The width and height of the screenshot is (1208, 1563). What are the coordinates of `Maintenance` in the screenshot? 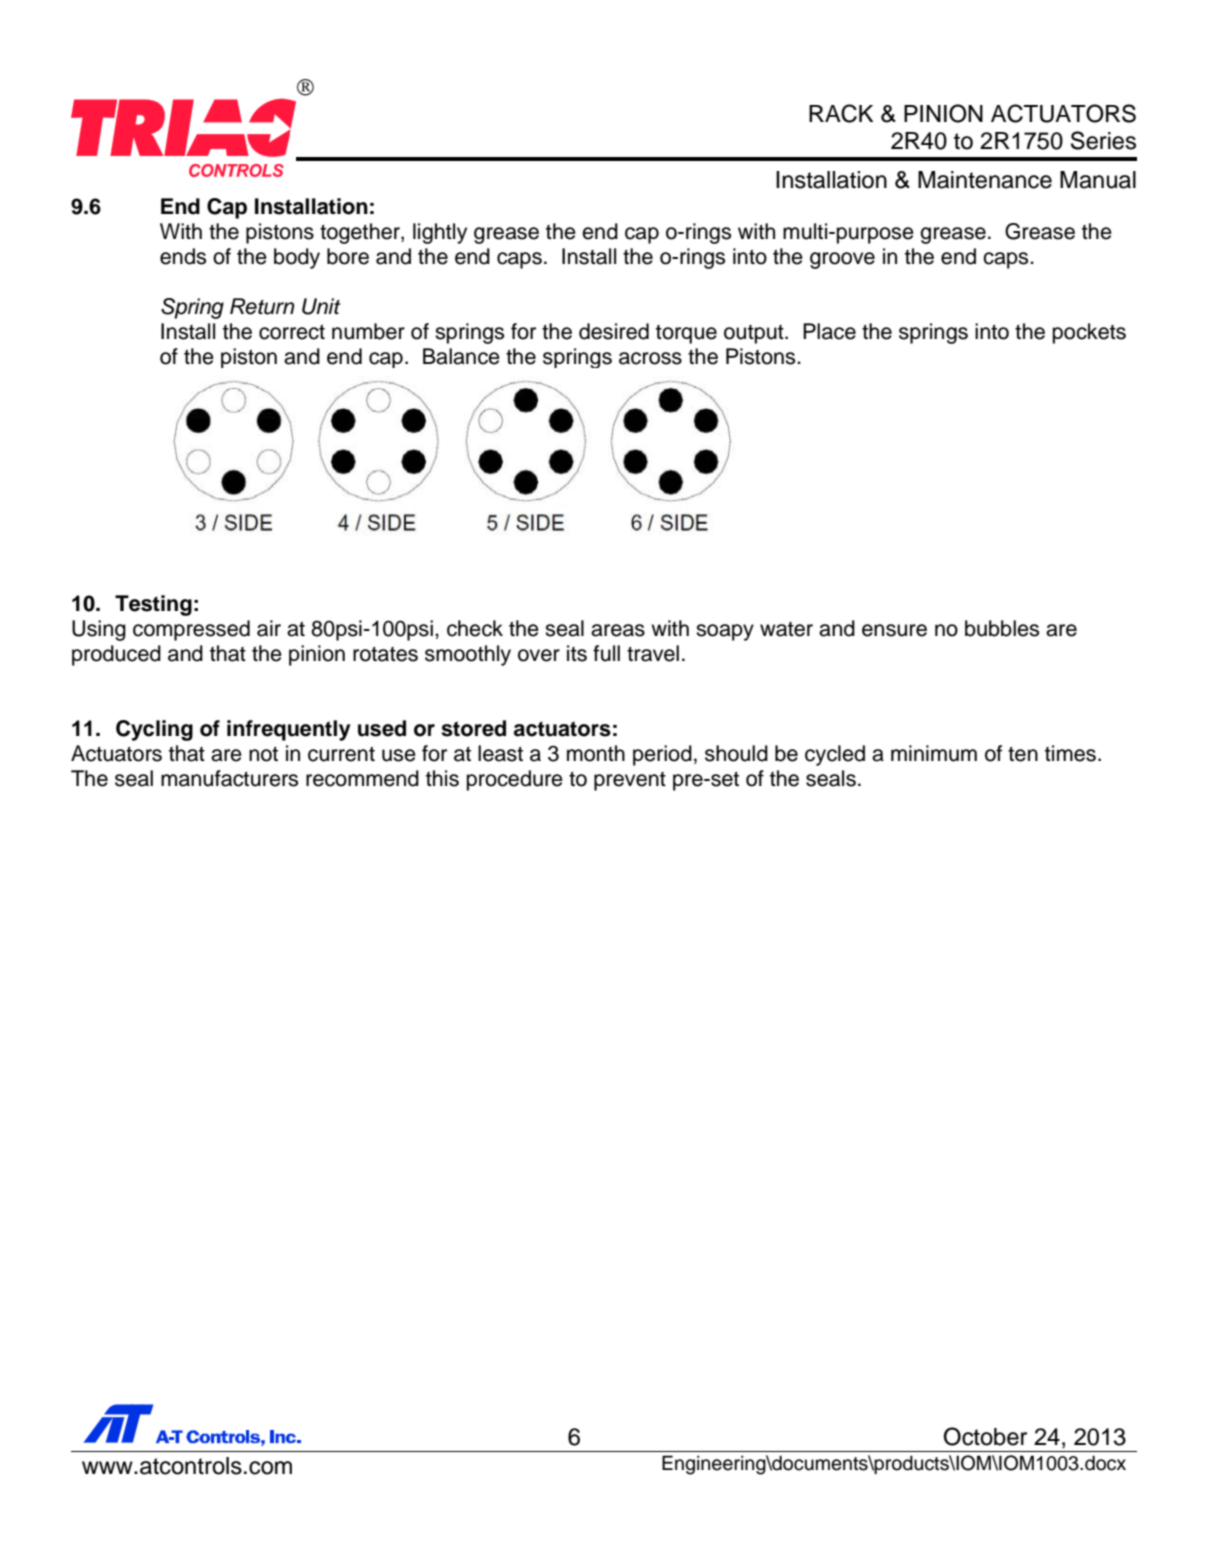 It's located at (985, 180).
